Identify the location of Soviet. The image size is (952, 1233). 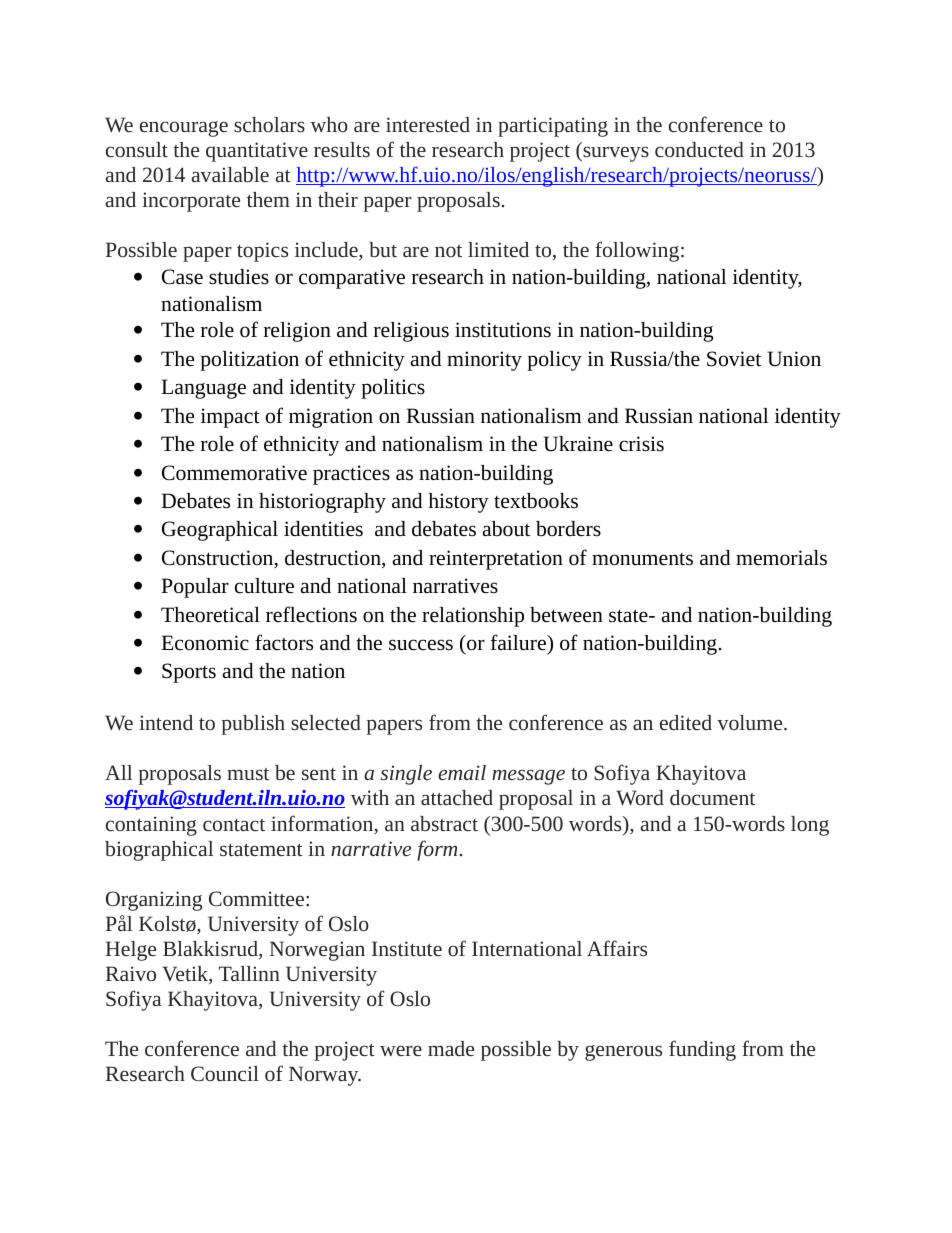
(734, 359).
